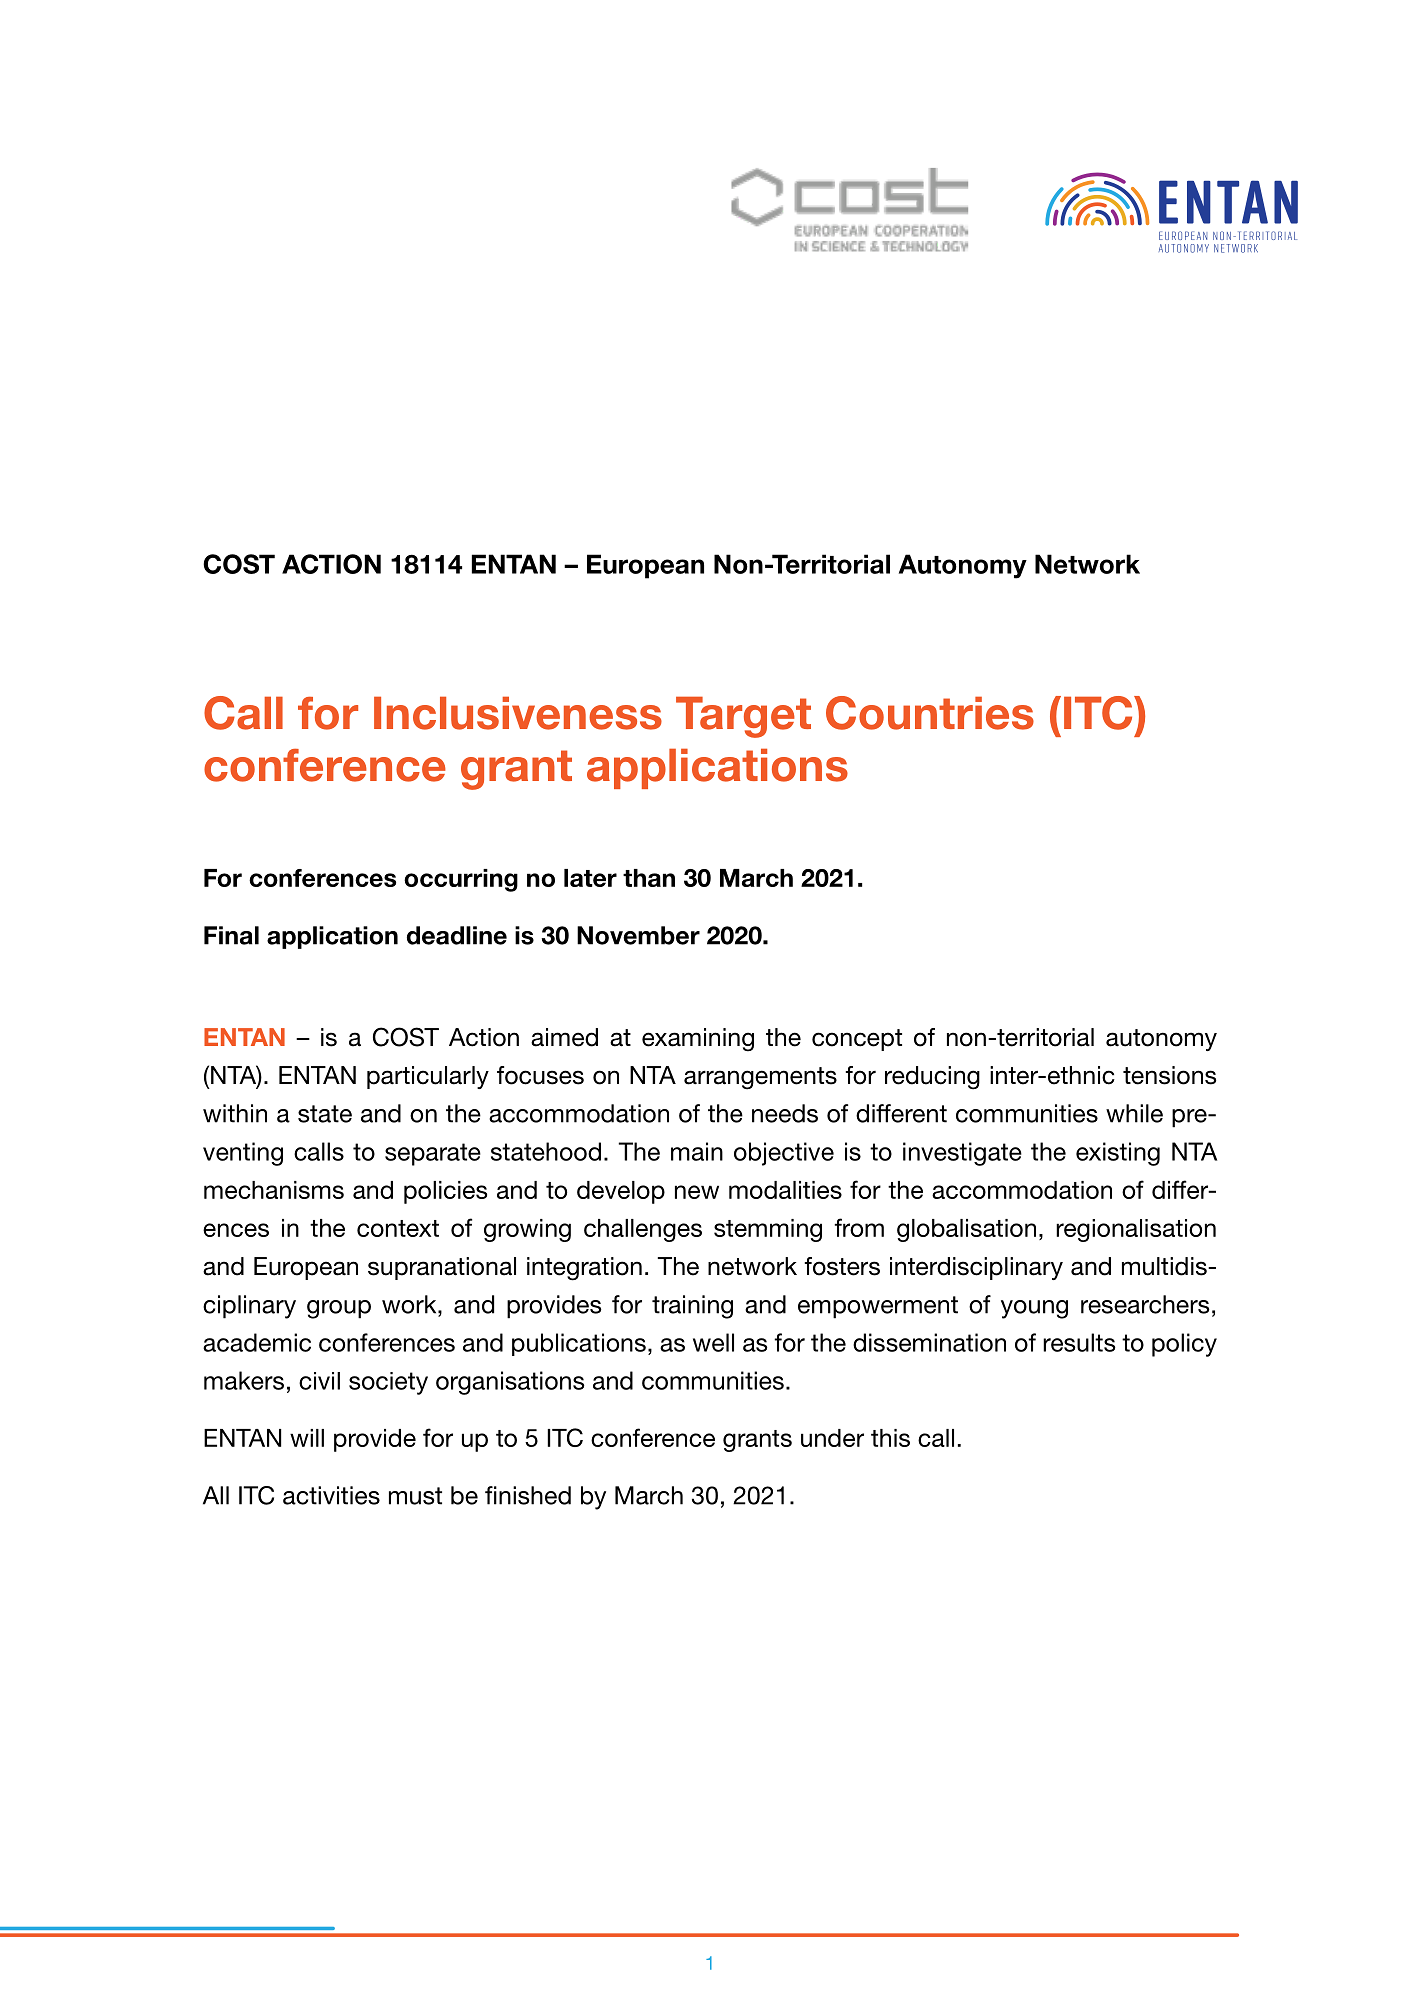 This screenshot has height=2009, width=1420. What do you see at coordinates (1169, 1075) in the screenshot?
I see `tensions` at bounding box center [1169, 1075].
